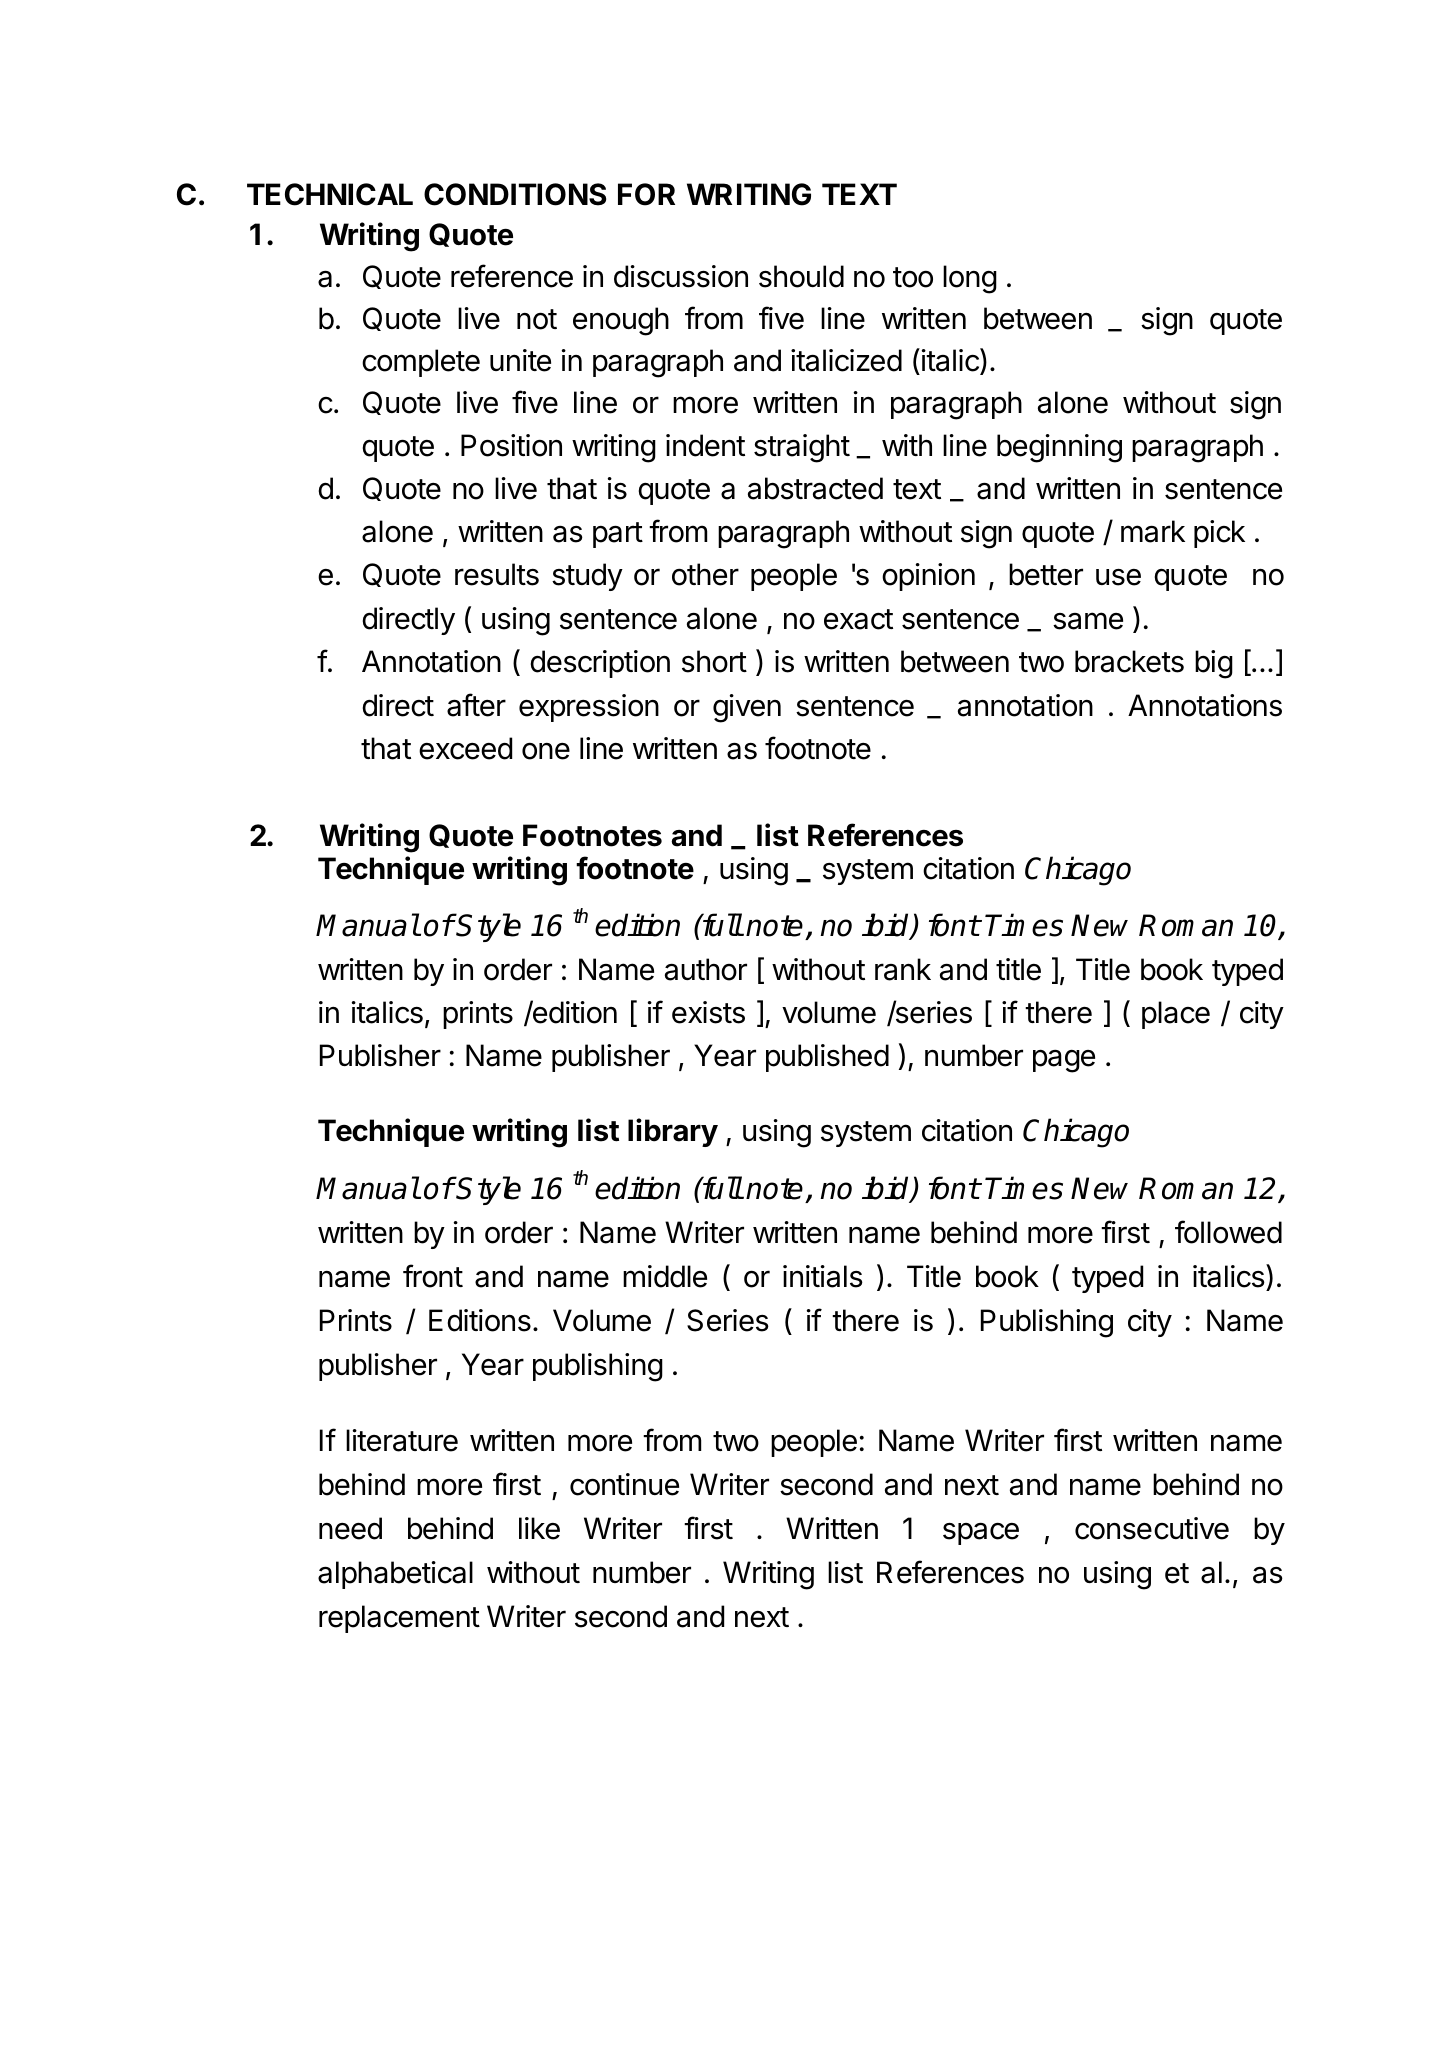 This page has width=1454, height=2058. I want to click on should, so click(801, 276).
